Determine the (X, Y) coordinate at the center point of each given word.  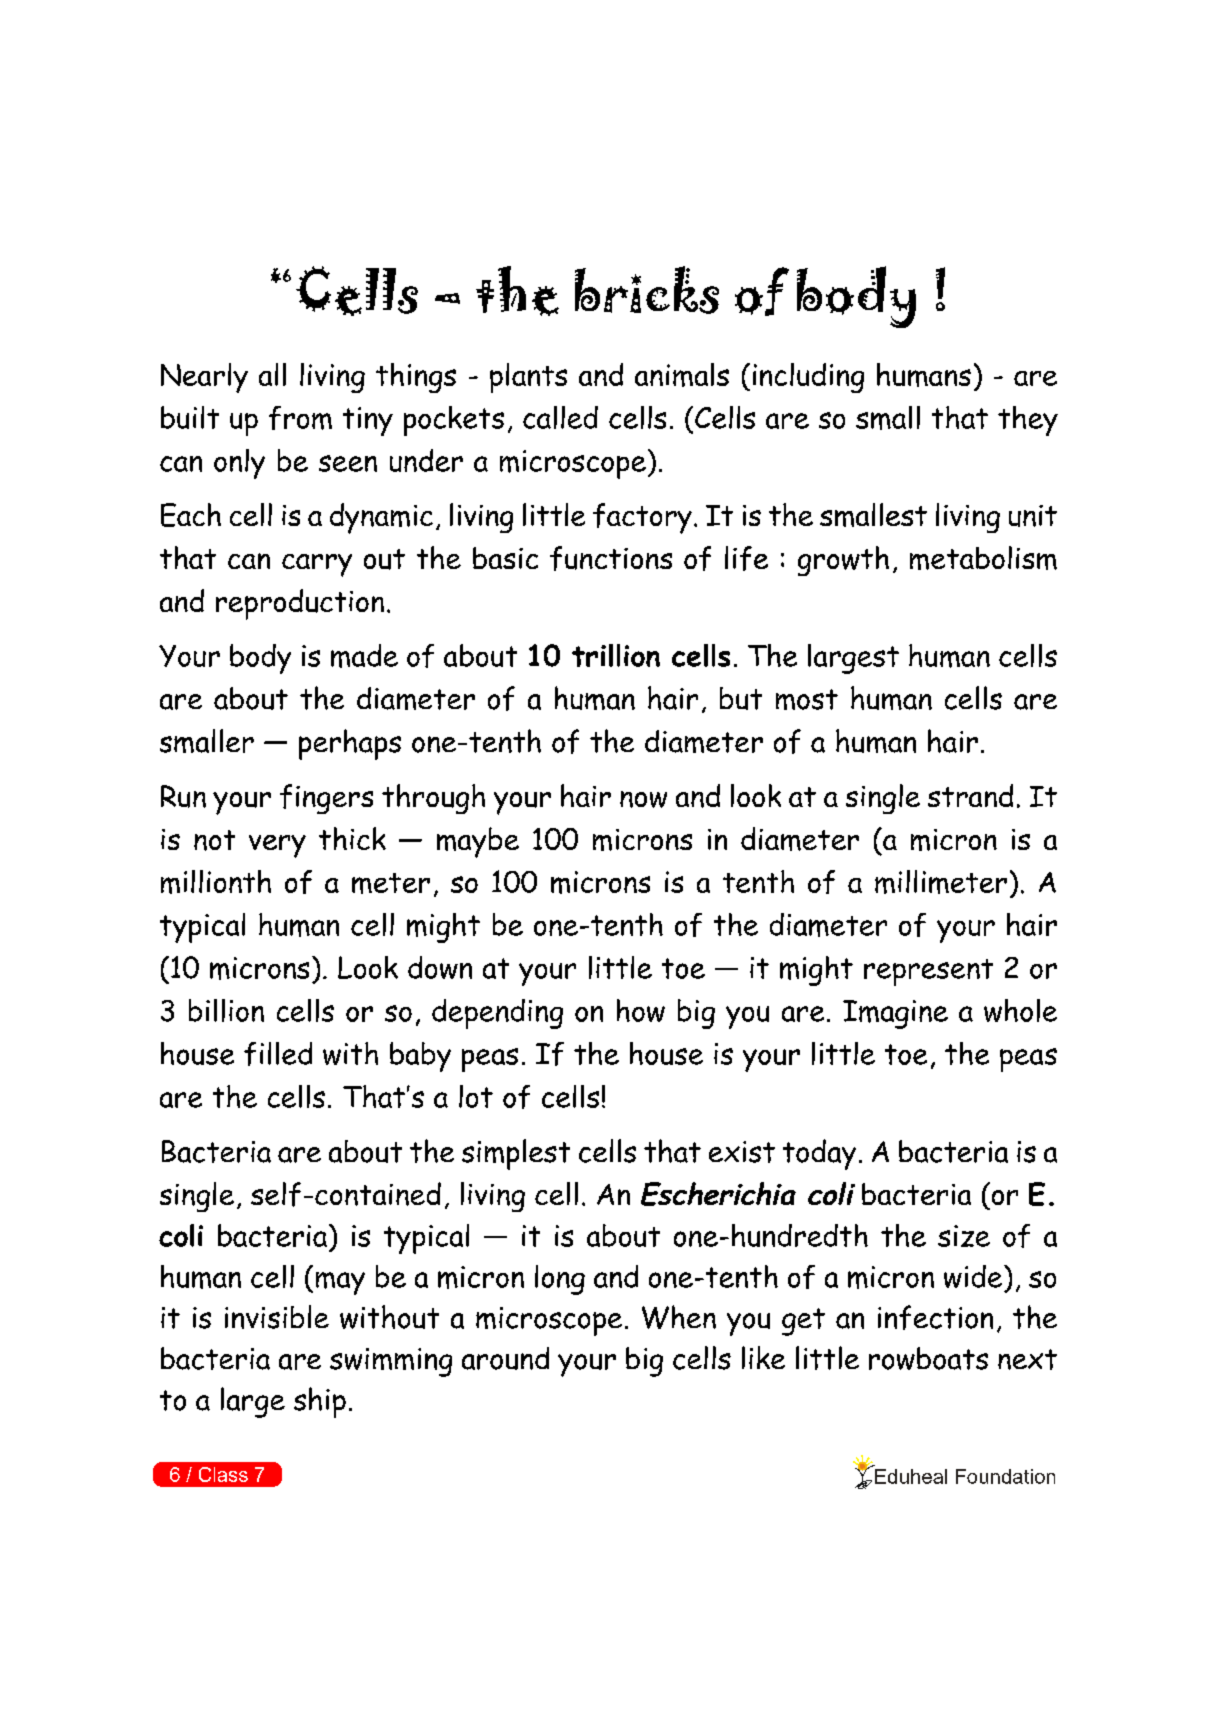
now (643, 799)
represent (928, 972)
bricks (647, 290)
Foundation (1005, 1476)
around (505, 1358)
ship (320, 1402)
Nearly (204, 378)
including (808, 378)
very (277, 846)
